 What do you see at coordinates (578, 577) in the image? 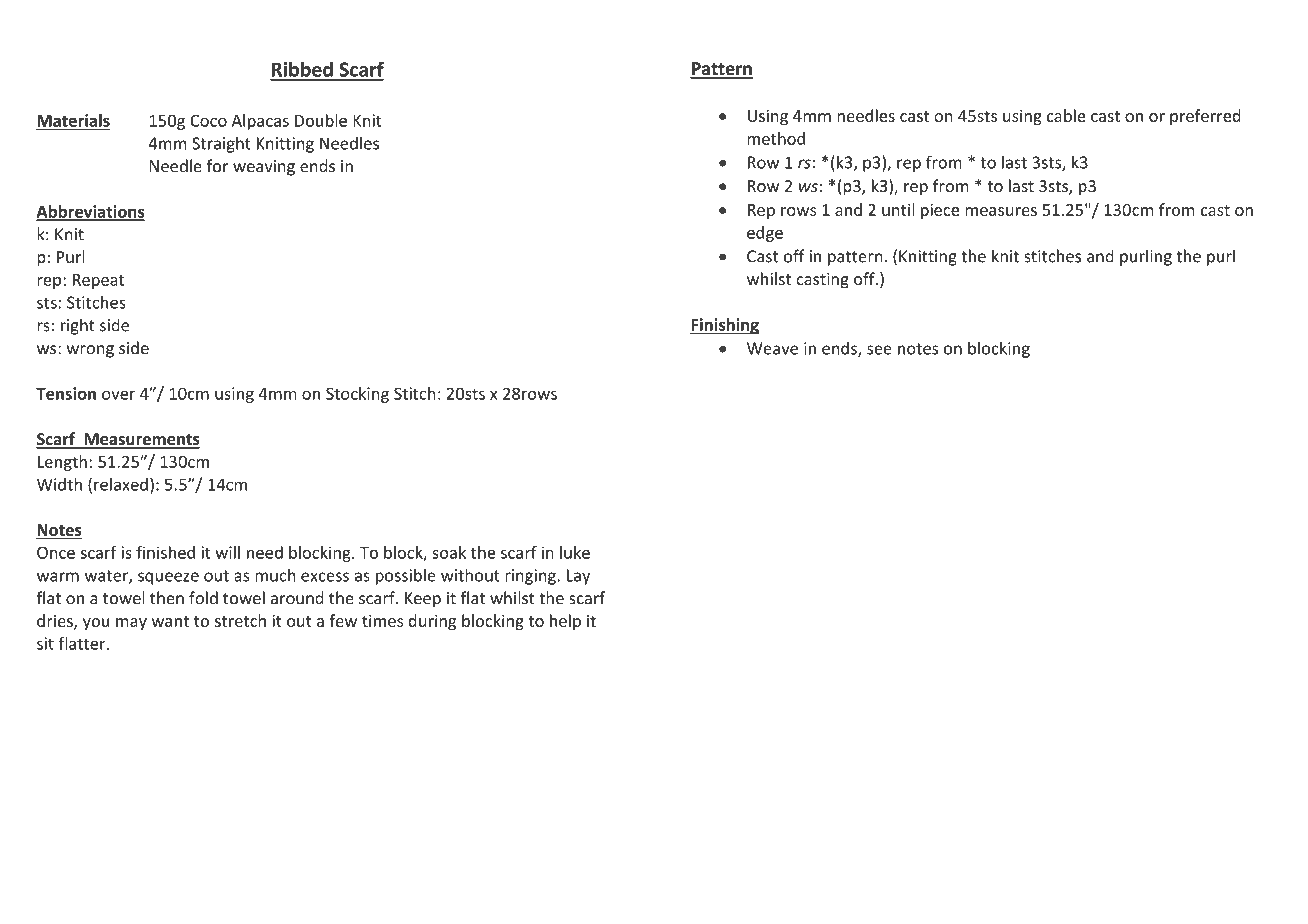
I see `Lay` at bounding box center [578, 577].
